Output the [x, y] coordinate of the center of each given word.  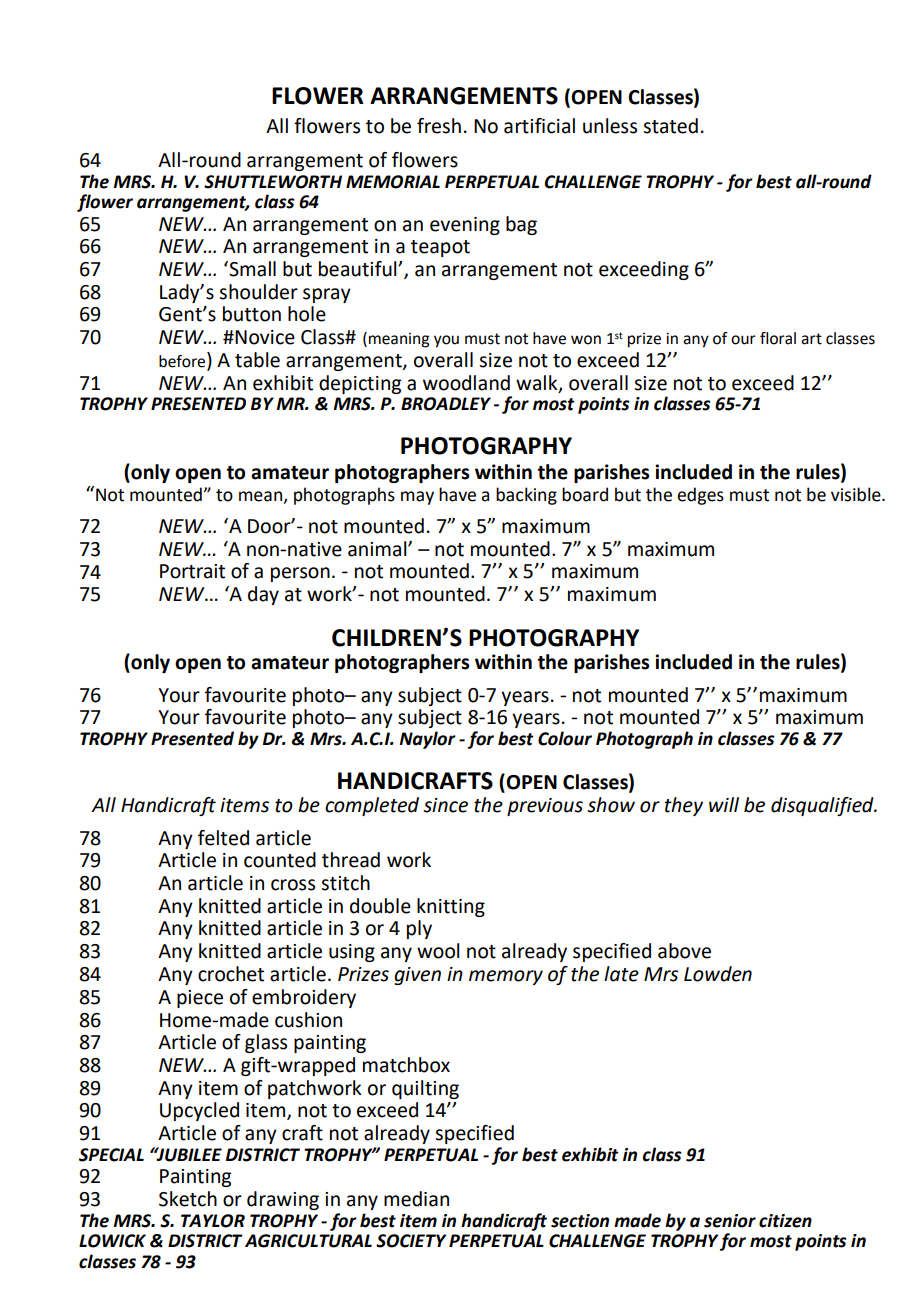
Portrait [192, 571]
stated [670, 126]
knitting [451, 907]
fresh [439, 126]
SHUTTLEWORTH [273, 182]
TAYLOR [213, 1221]
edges [700, 496]
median [416, 1199]
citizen [785, 1221]
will [724, 804]
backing [526, 496]
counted [280, 860]
